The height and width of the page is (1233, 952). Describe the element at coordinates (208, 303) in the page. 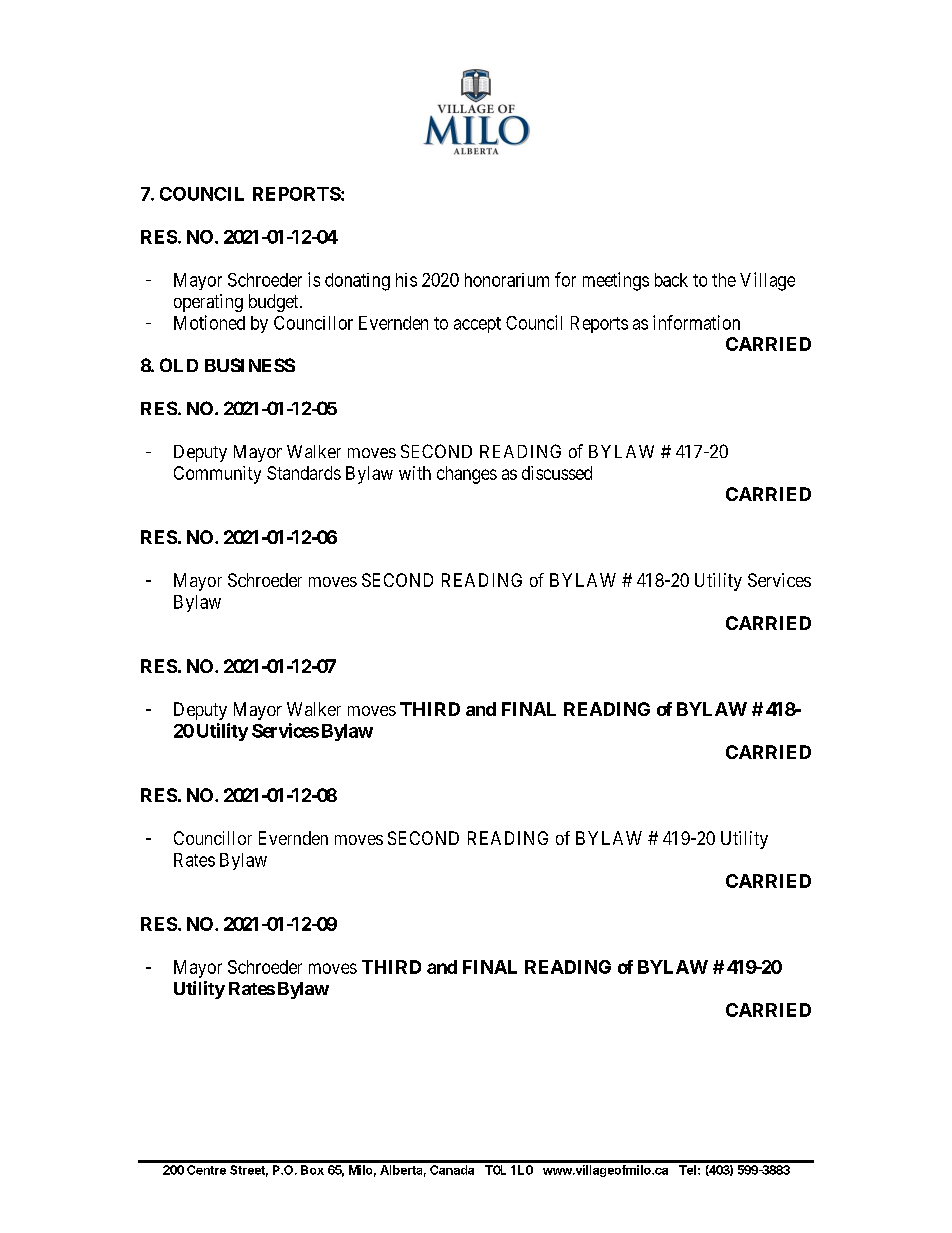

I see `operating` at that location.
